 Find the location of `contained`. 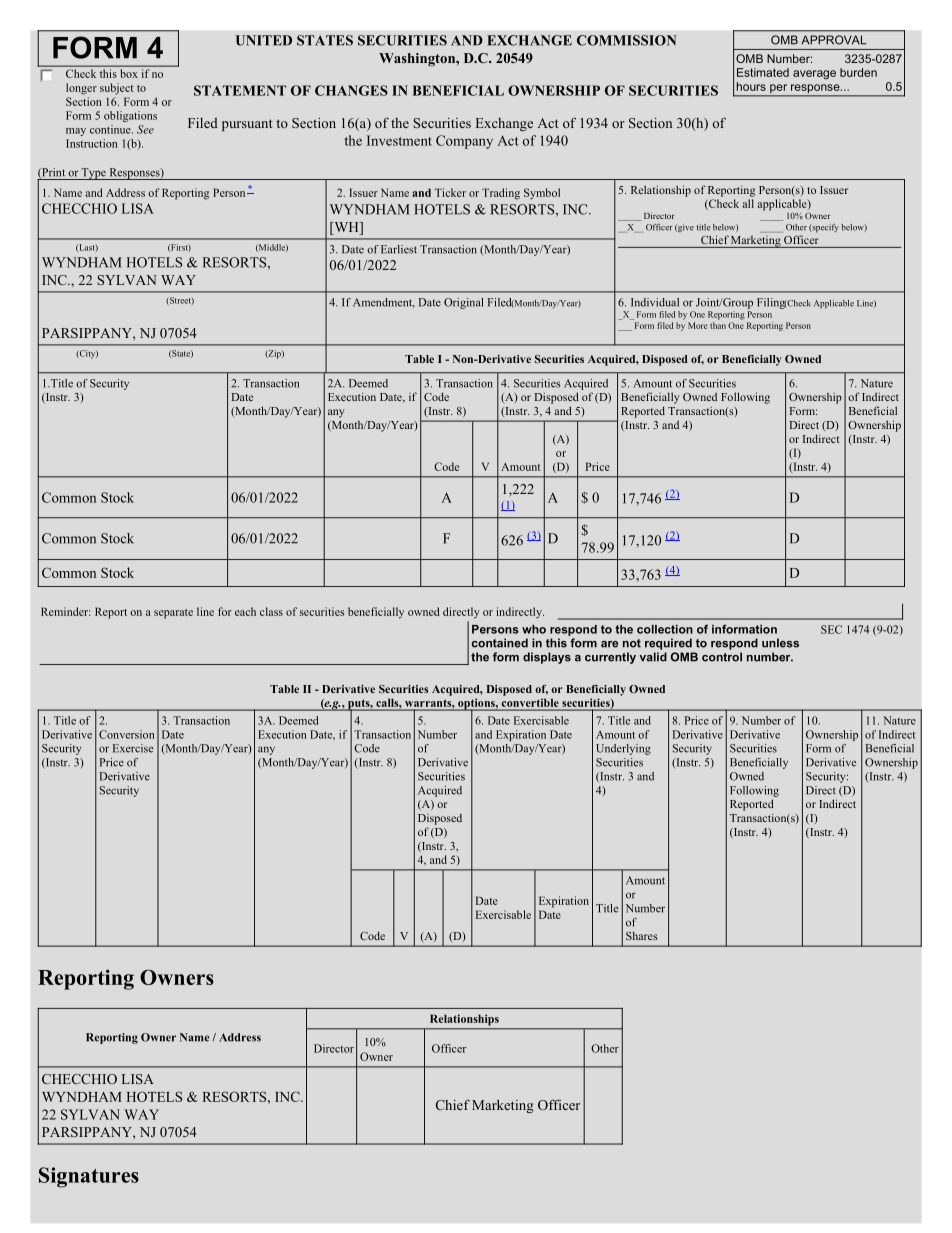

contained is located at coordinates (500, 643).
